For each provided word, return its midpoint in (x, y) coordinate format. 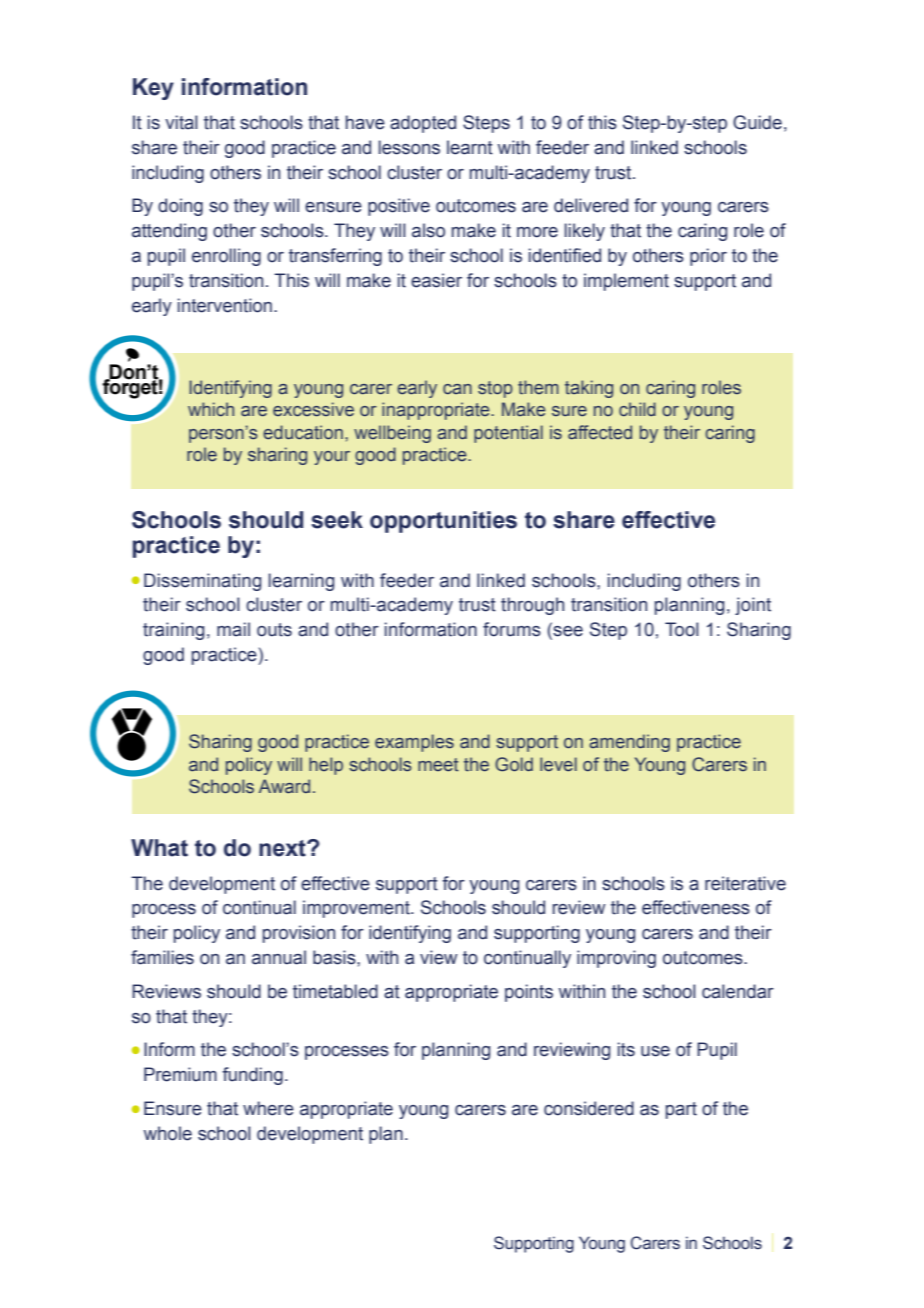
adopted (423, 124)
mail (233, 629)
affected (600, 432)
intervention (225, 305)
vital (181, 122)
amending (629, 743)
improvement (357, 909)
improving (616, 959)
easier (436, 280)
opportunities (443, 522)
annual (279, 957)
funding (253, 1076)
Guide (757, 122)
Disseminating (202, 582)
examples (414, 743)
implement (626, 282)
